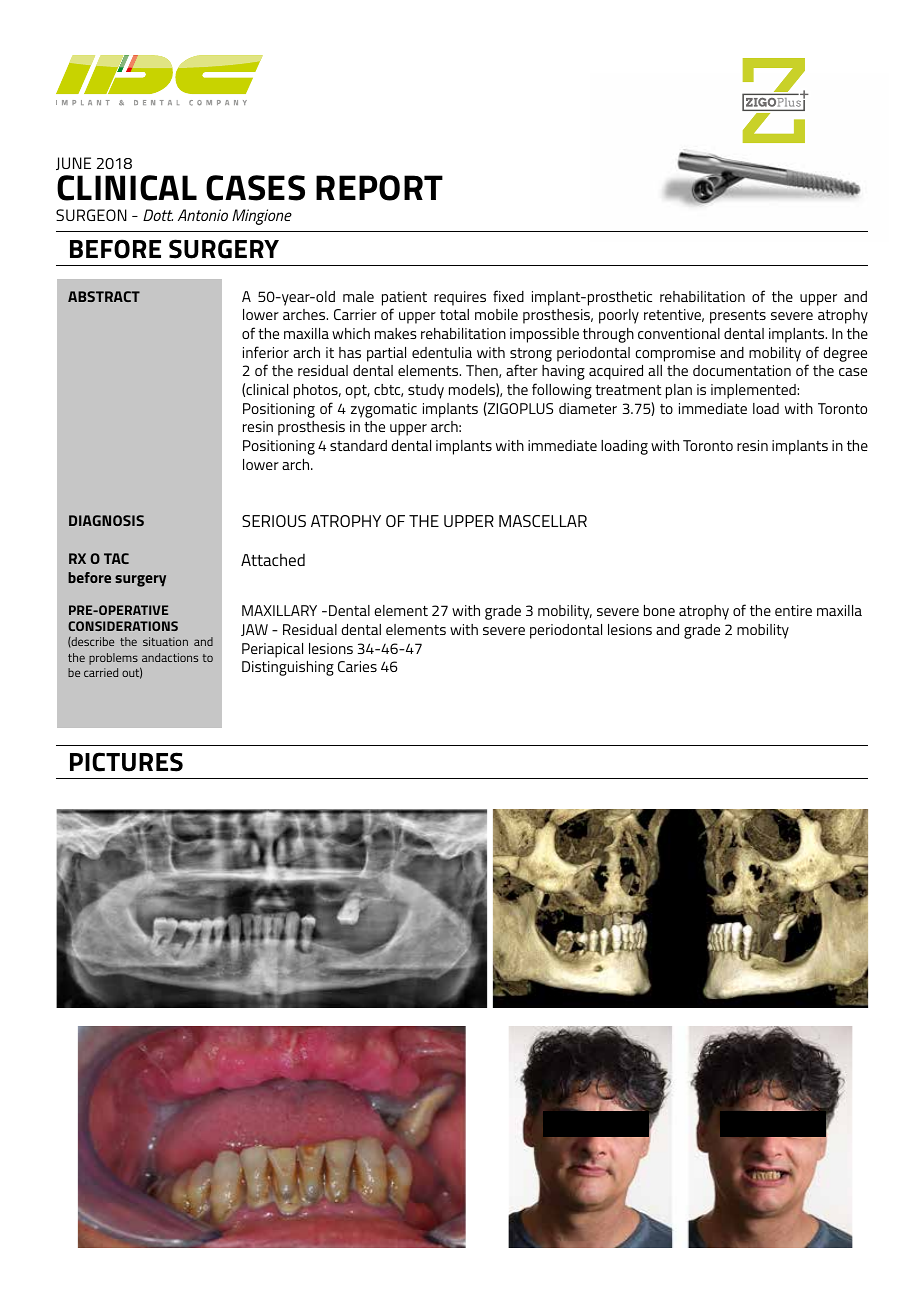 The image size is (924, 1308). Describe the element at coordinates (123, 626) in the screenshot. I see `CONSIDERATIONS` at that location.
